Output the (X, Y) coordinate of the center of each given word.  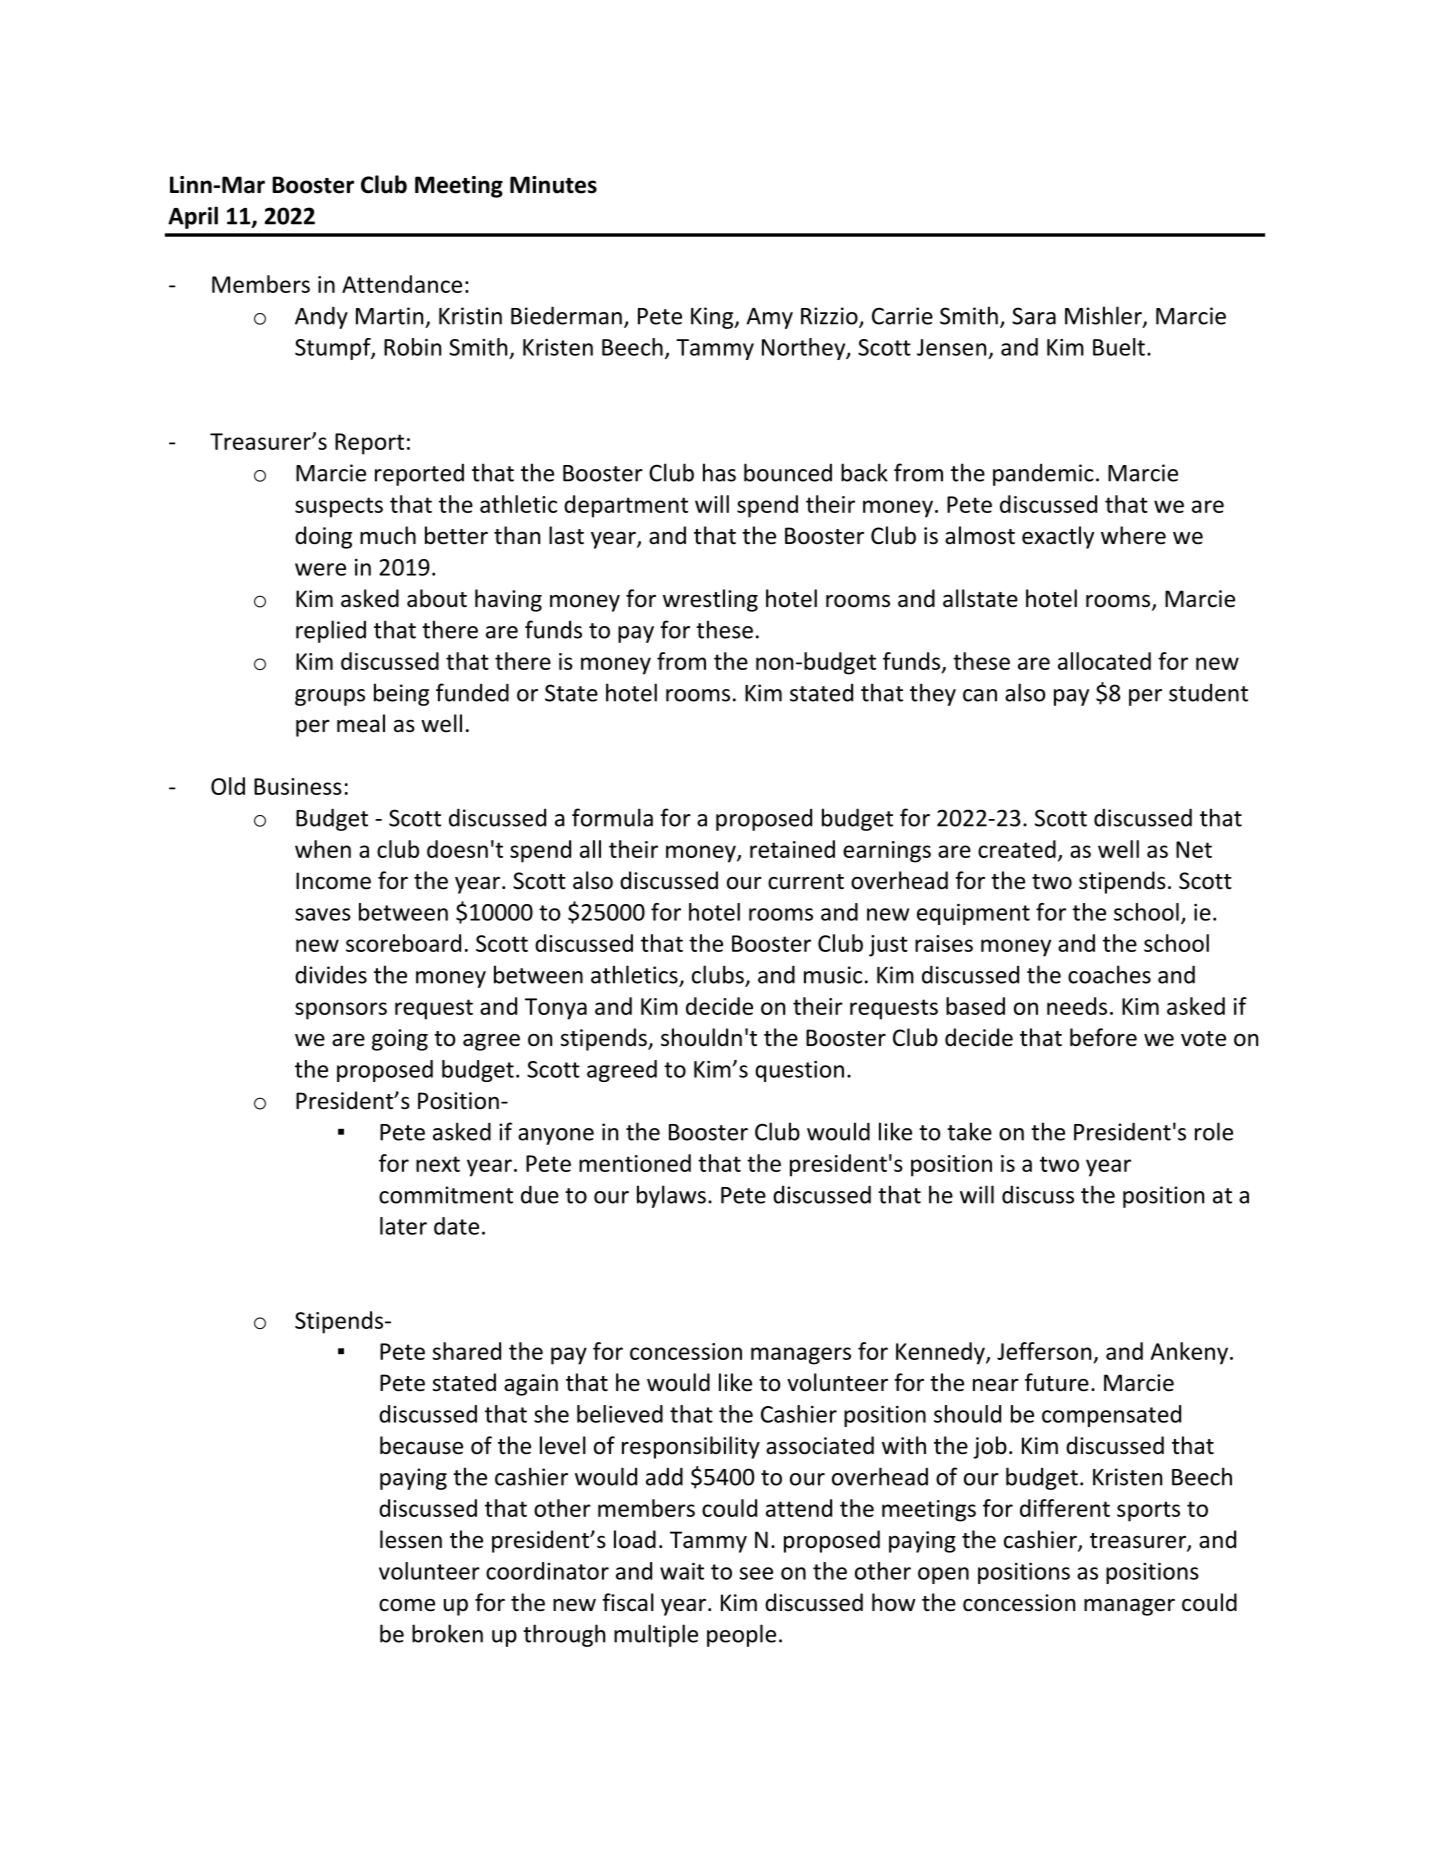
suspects (339, 507)
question (799, 1071)
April (193, 217)
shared (467, 1351)
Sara (1034, 316)
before (1103, 1037)
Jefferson (1044, 1351)
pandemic (1043, 474)
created (1017, 849)
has (719, 472)
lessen (411, 1539)
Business (298, 786)
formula (612, 817)
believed (620, 1414)
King (713, 318)
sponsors (341, 1011)
